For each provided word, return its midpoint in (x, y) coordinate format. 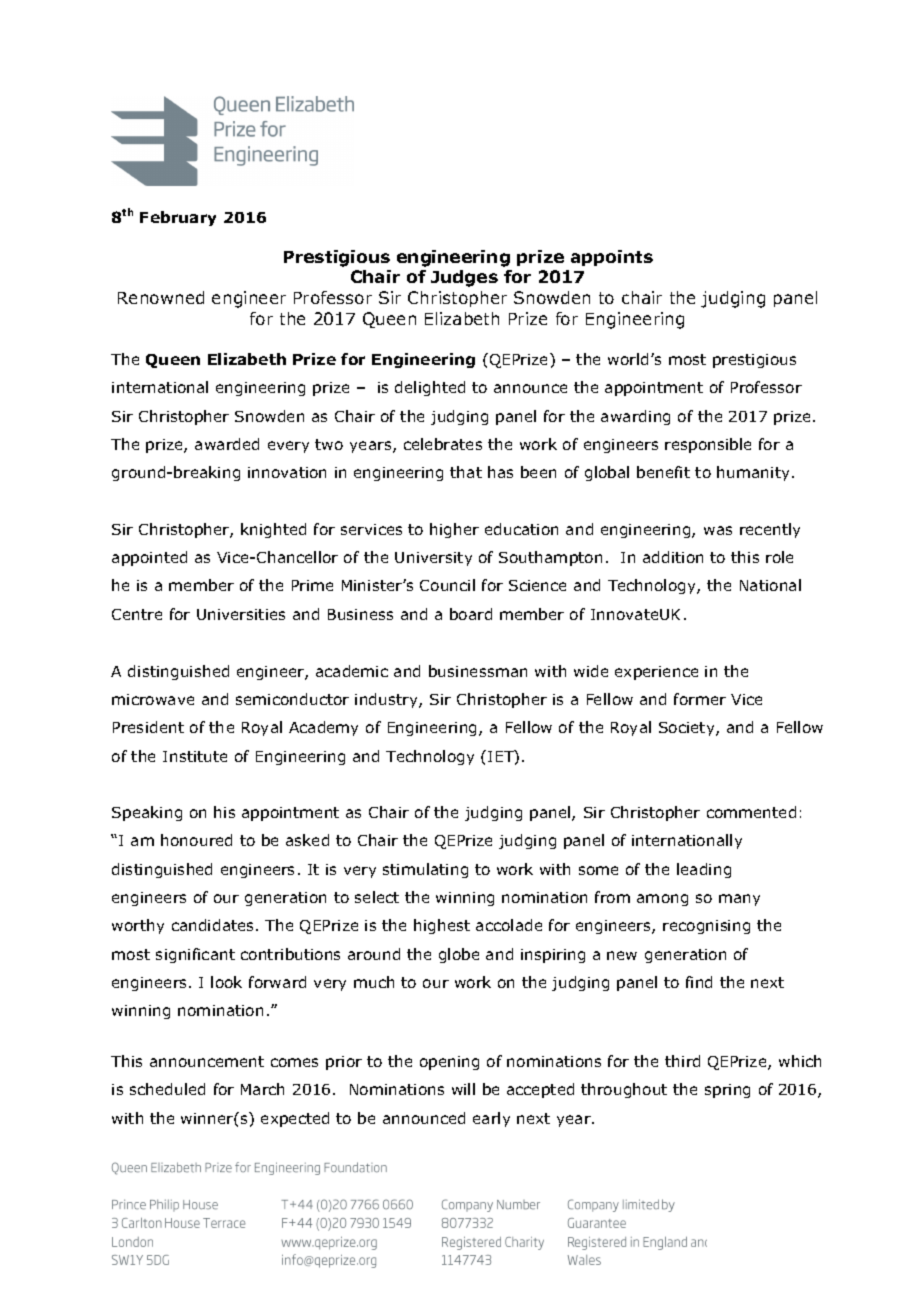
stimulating (425, 870)
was (718, 530)
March (262, 1089)
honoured (196, 840)
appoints (612, 258)
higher (454, 530)
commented (751, 812)
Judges (464, 278)
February (178, 218)
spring (727, 1091)
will (463, 1089)
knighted (273, 530)
